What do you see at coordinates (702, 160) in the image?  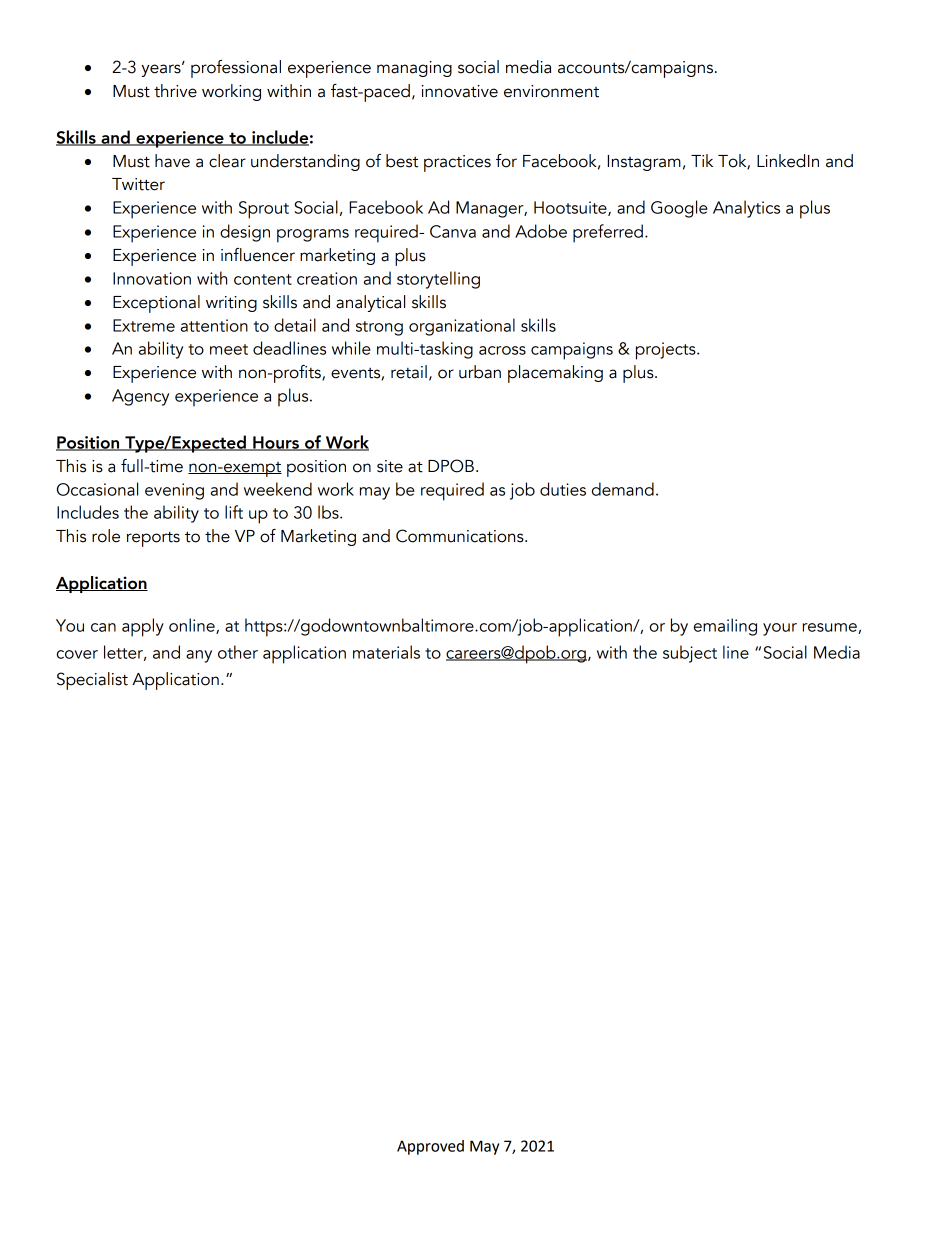 I see `Tik` at bounding box center [702, 160].
